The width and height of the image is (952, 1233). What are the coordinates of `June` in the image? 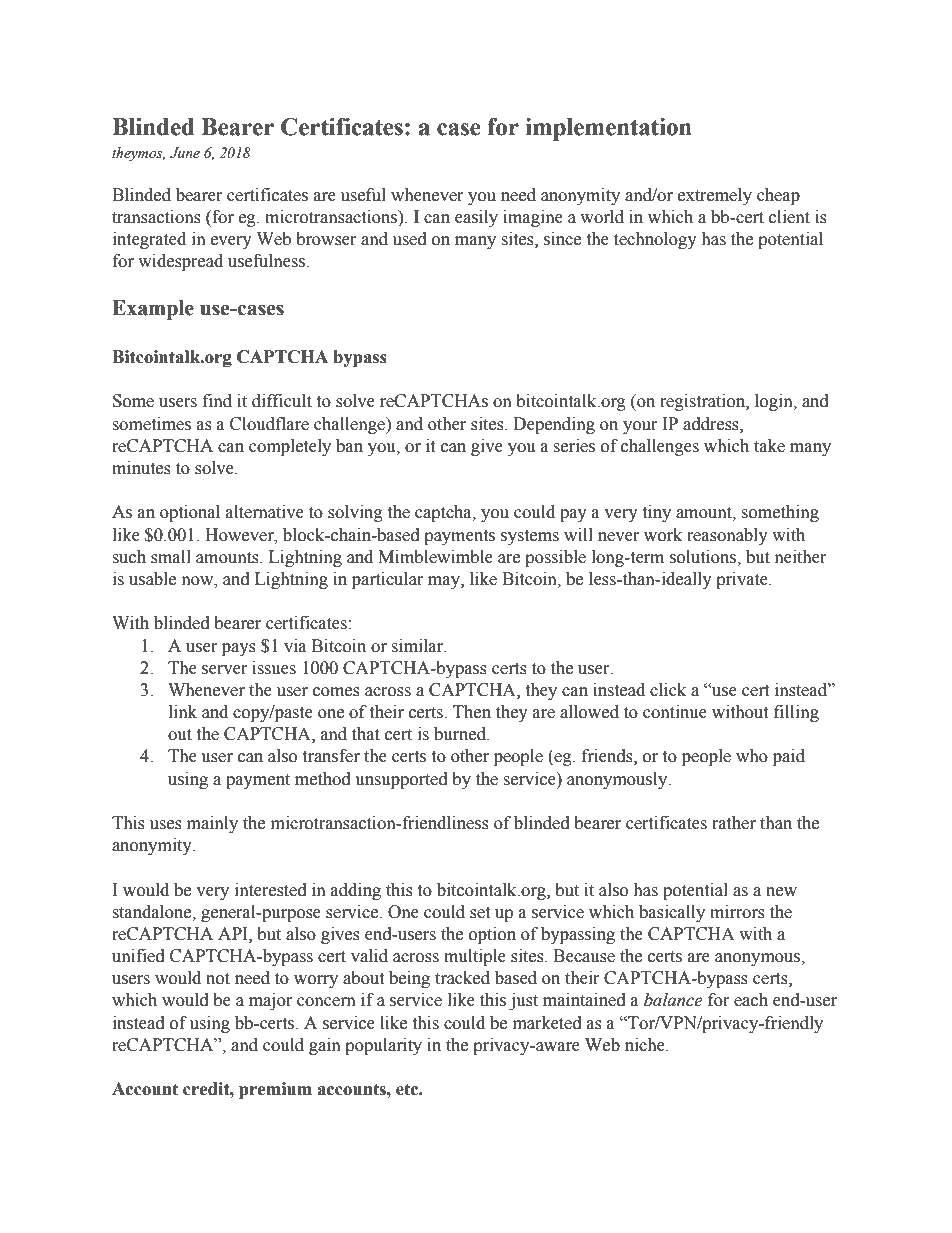 It's located at (185, 153).
